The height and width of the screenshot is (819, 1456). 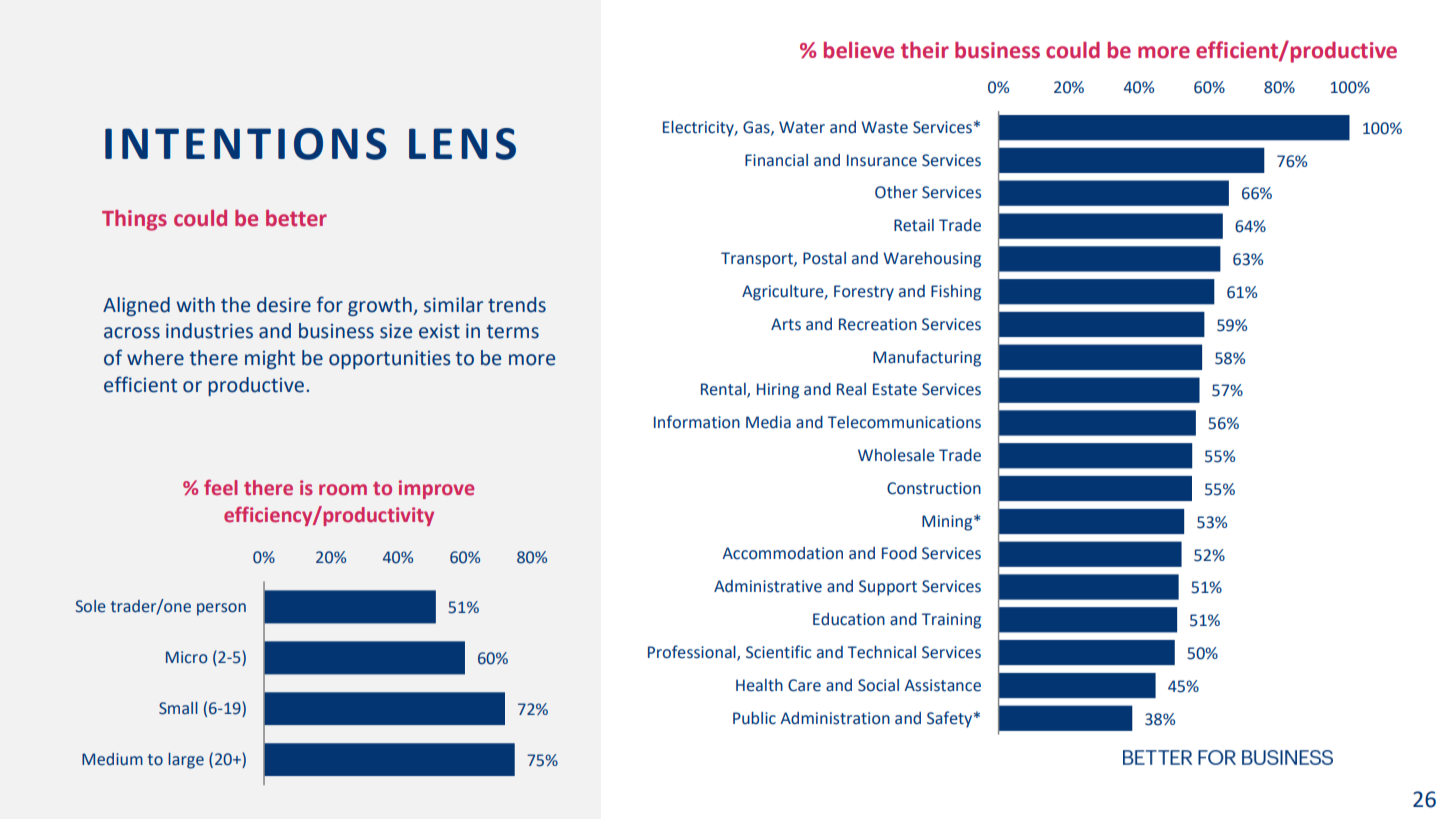 I want to click on Public, so click(x=754, y=718).
